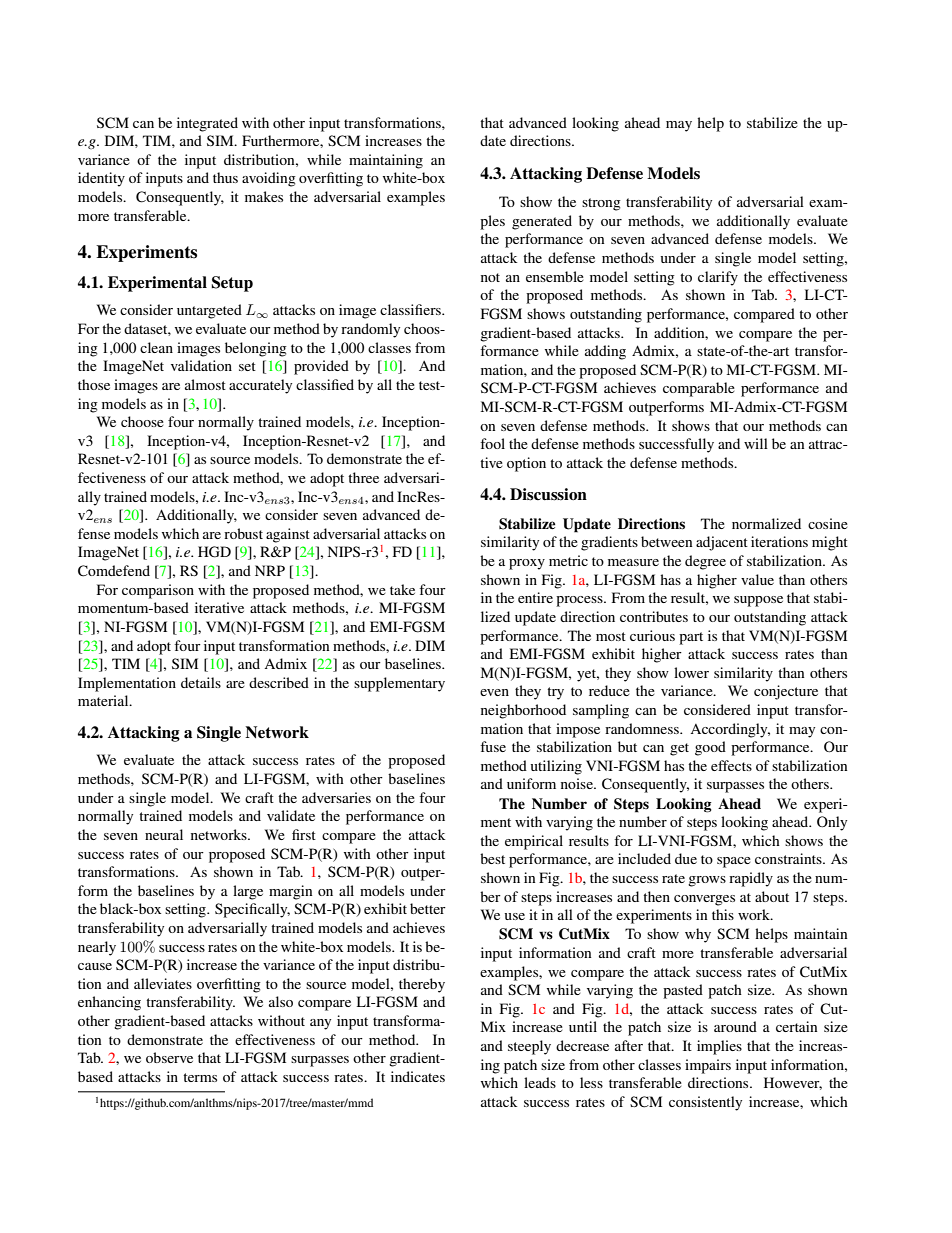  What do you see at coordinates (243, 533) in the screenshot?
I see `robust` at bounding box center [243, 533].
